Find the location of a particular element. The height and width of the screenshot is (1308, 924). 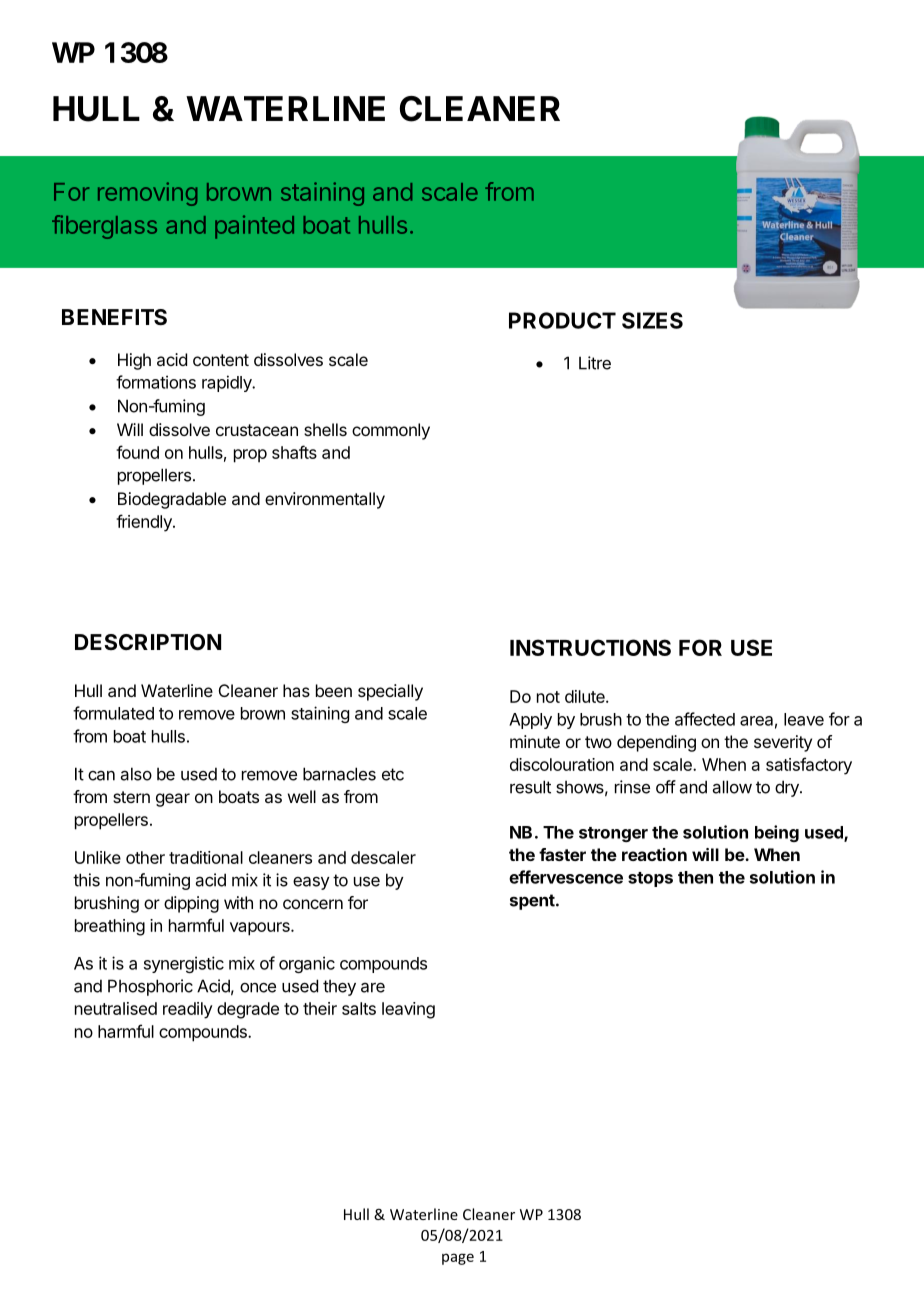

SIZES is located at coordinates (652, 320).
